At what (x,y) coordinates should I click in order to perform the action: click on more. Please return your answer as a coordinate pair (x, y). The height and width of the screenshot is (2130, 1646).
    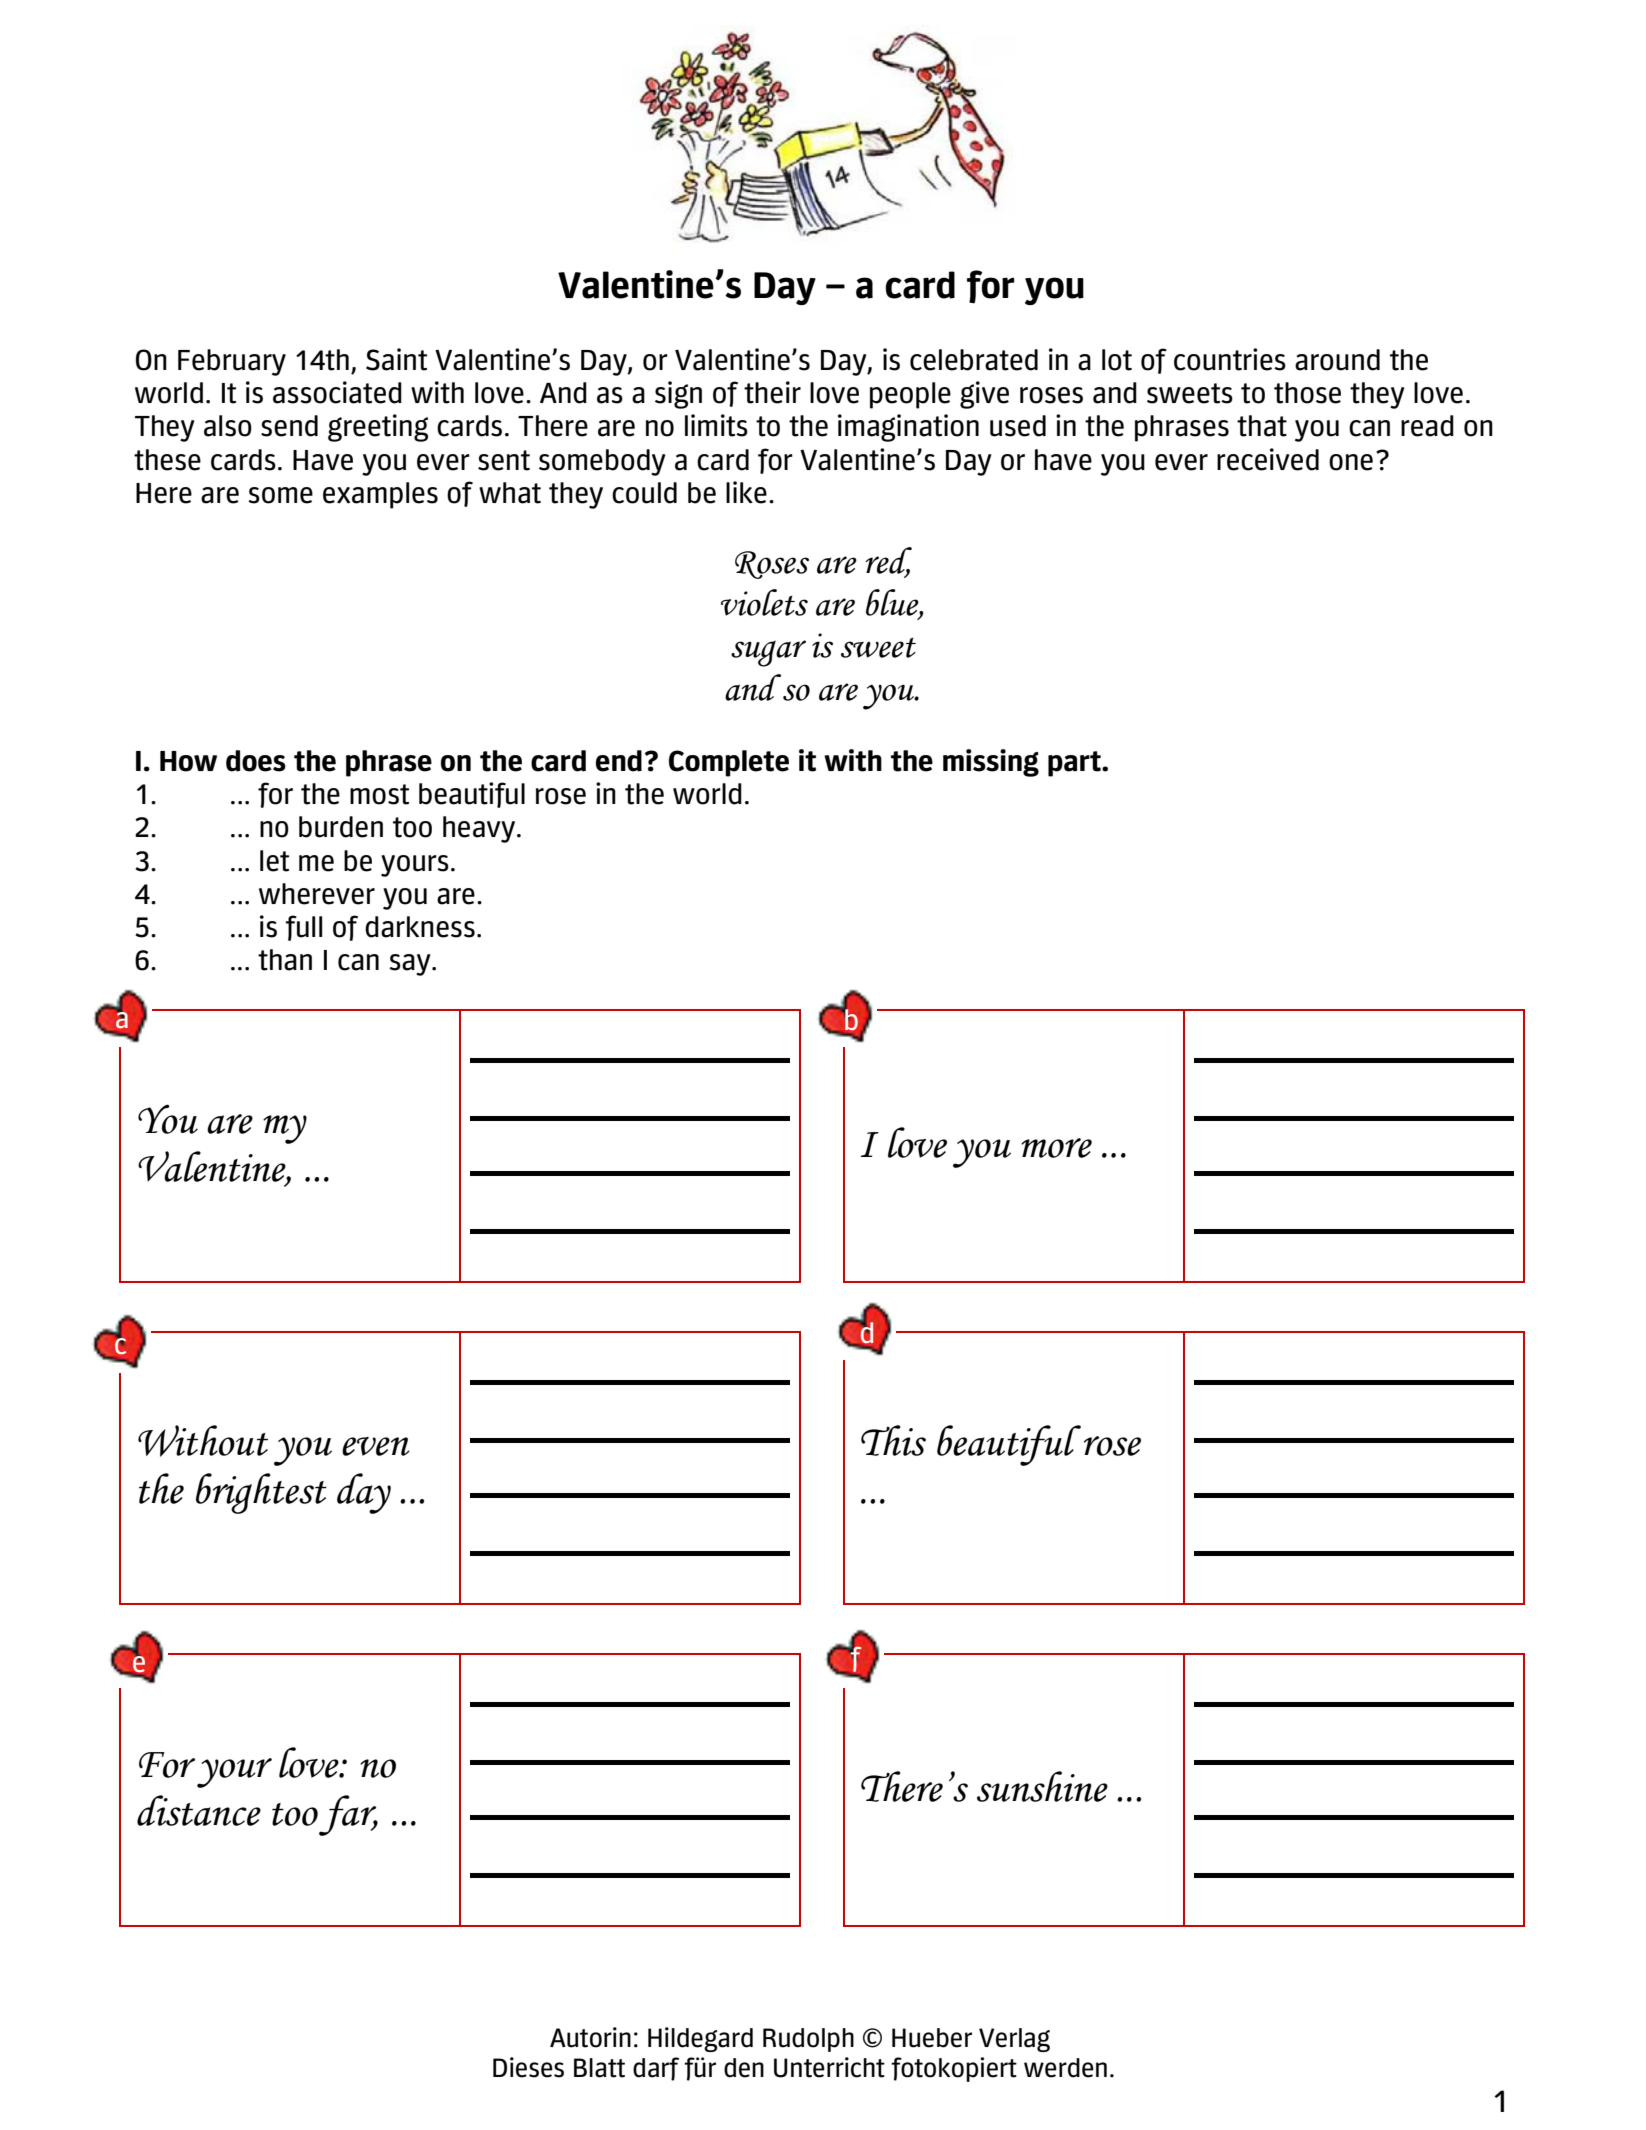
    Looking at the image, I should click on (1056, 1148).
